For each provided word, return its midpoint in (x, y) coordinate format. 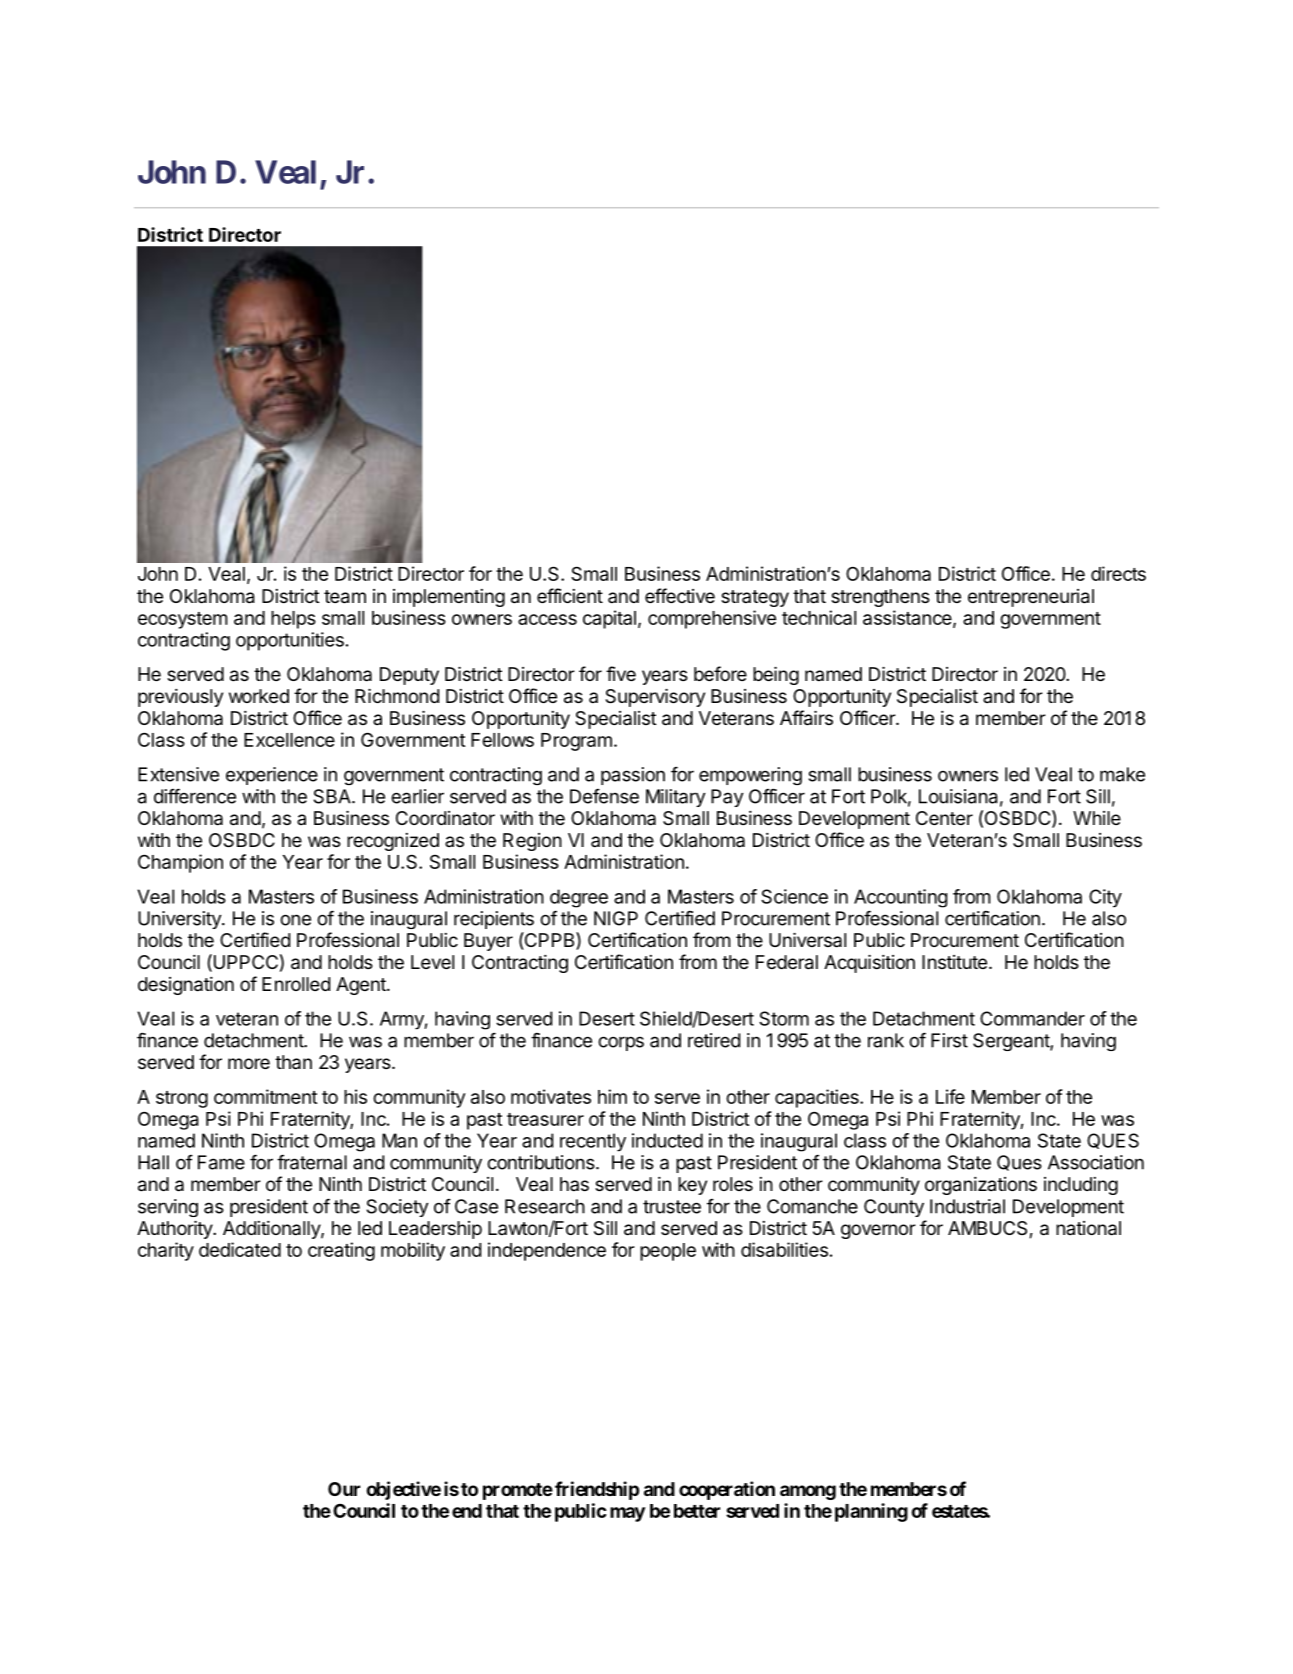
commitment (265, 1096)
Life (950, 1096)
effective (680, 595)
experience (272, 776)
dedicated (240, 1249)
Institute (954, 962)
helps (293, 620)
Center (944, 818)
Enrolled (296, 984)
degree (579, 898)
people (668, 1252)
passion (633, 776)
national (1088, 1228)
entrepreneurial (1031, 598)
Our (344, 1489)
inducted (667, 1140)
